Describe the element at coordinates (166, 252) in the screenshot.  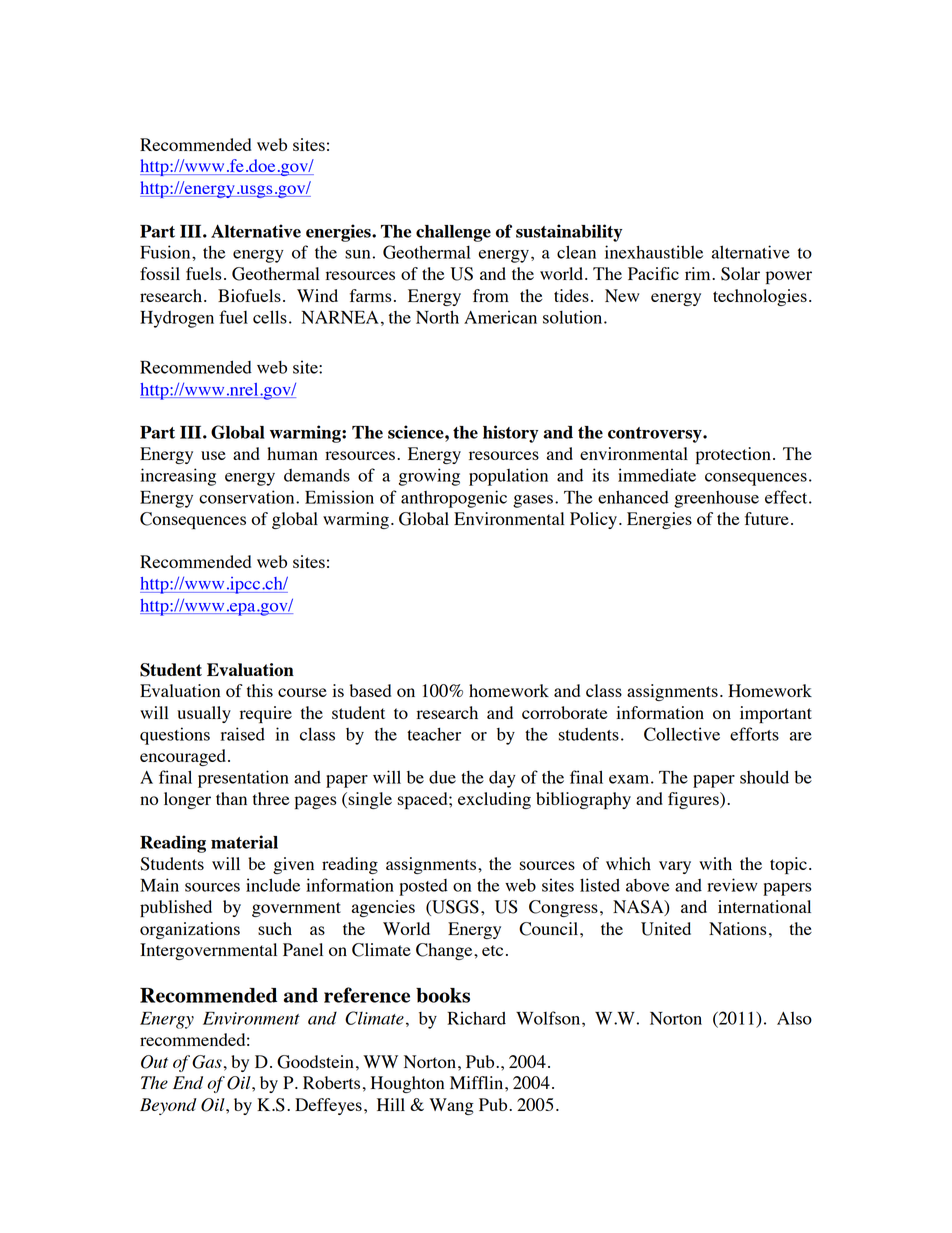
I see `Fusion` at that location.
